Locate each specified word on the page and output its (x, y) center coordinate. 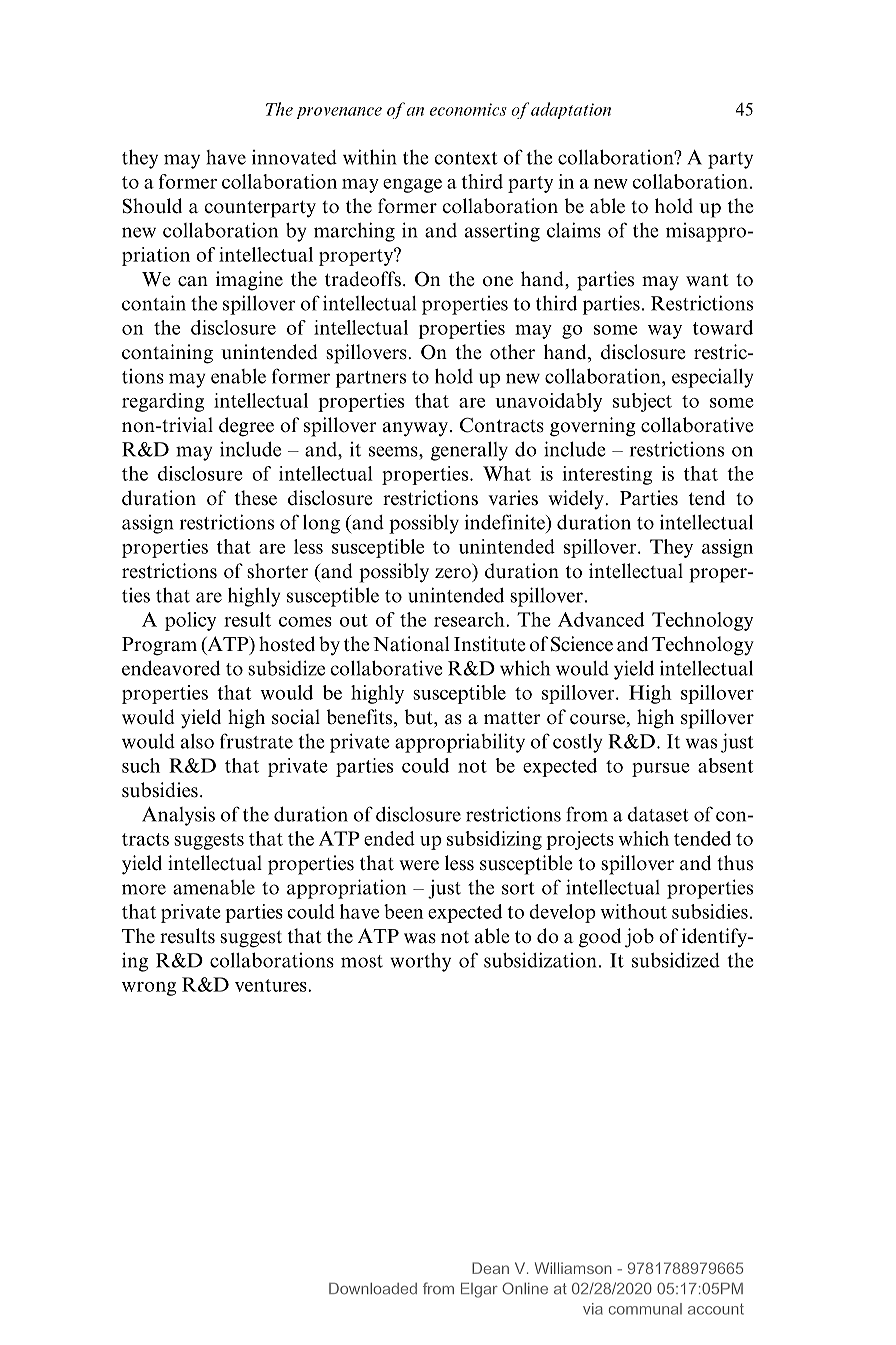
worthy (420, 962)
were (419, 865)
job (639, 938)
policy (190, 621)
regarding (163, 402)
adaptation (571, 110)
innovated (294, 157)
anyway (415, 429)
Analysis (178, 816)
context (465, 158)
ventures (272, 985)
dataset (658, 814)
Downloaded (373, 1289)
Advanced (601, 619)
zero (453, 573)
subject (642, 402)
